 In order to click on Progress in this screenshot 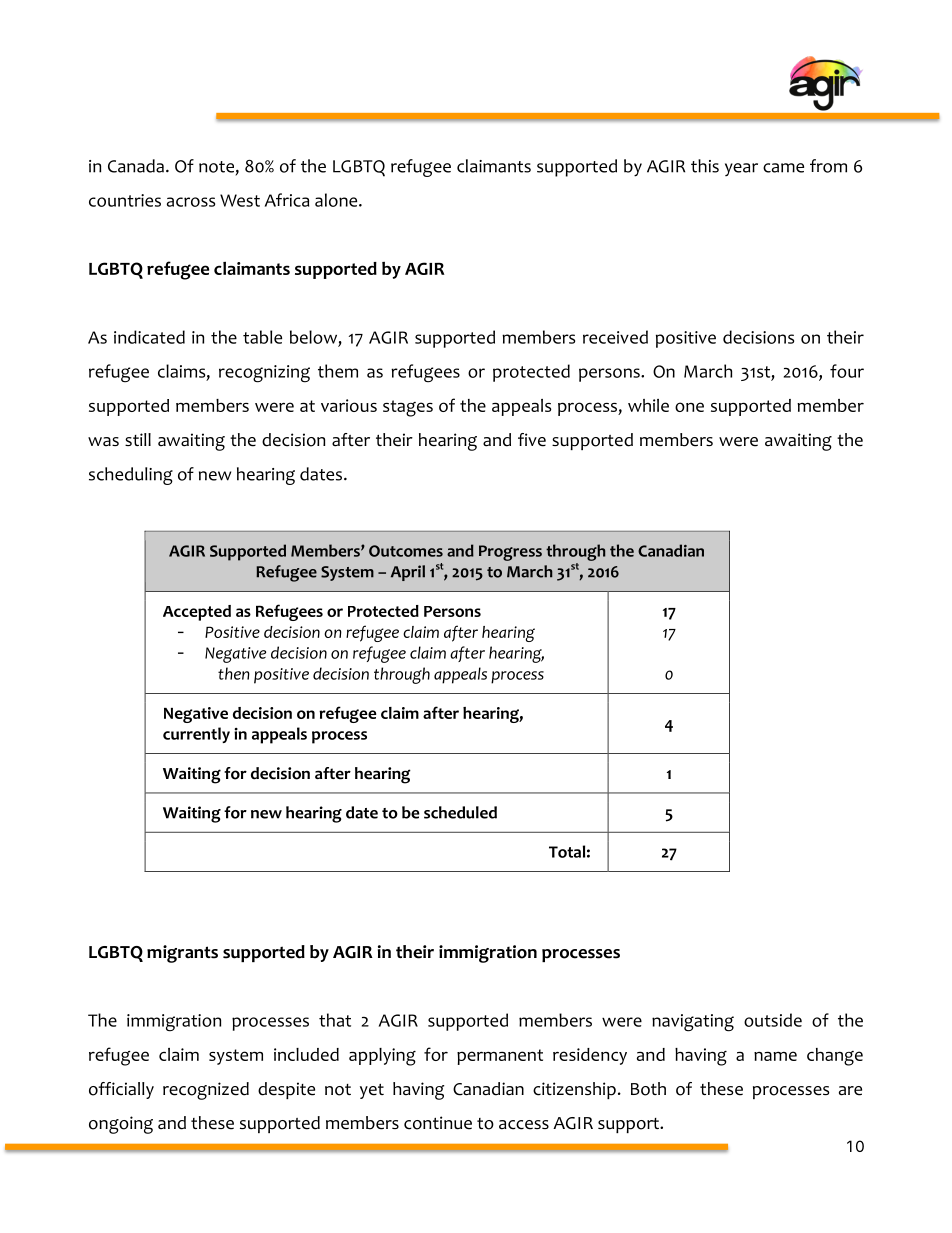, I will do `click(510, 553)`.
